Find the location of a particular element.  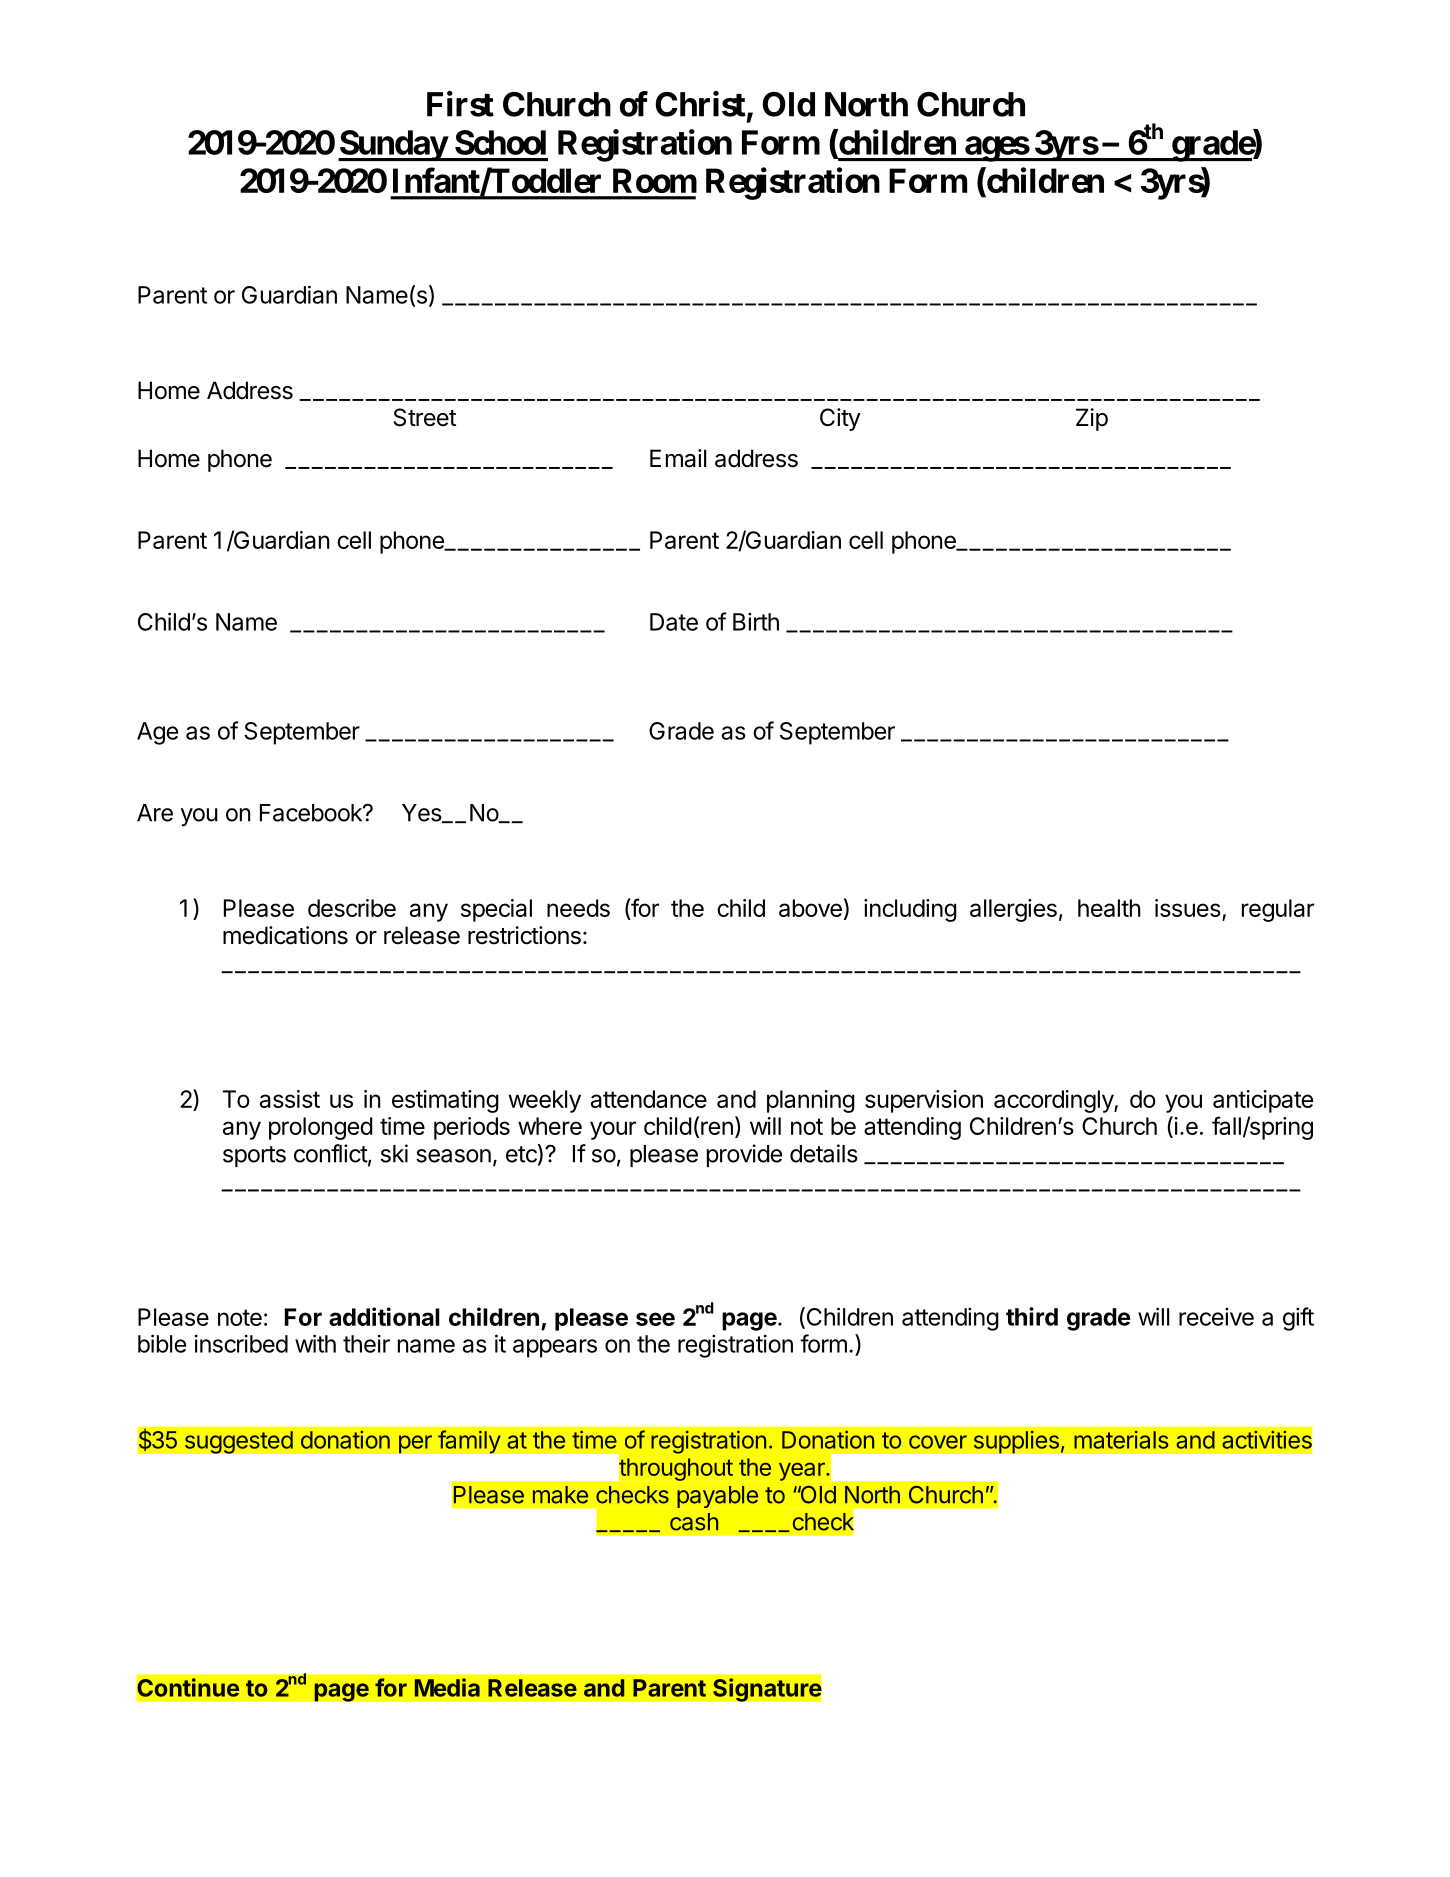

First is located at coordinates (460, 104).
